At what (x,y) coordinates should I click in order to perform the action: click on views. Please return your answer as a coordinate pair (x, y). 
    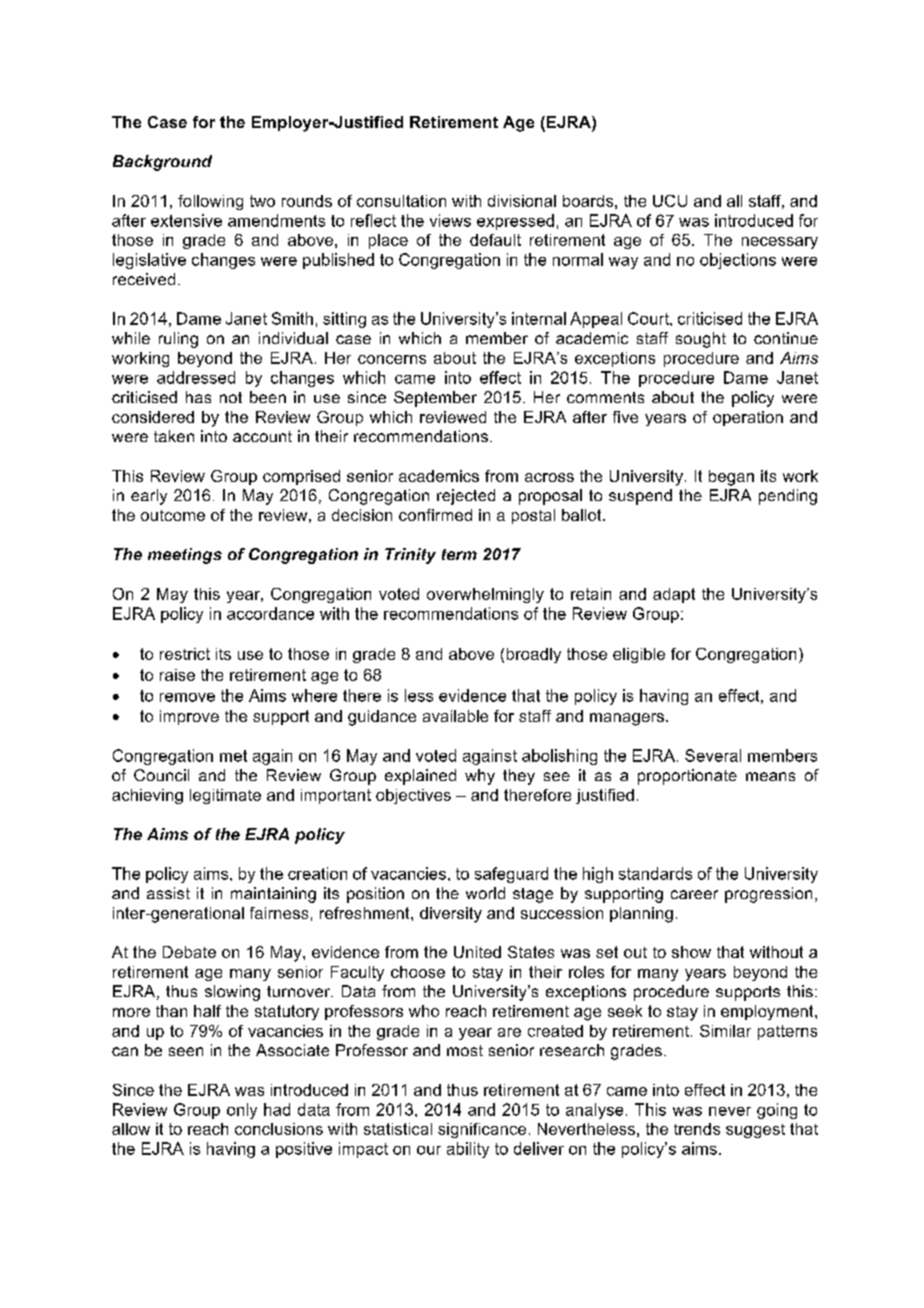
    Looking at the image, I should click on (450, 220).
